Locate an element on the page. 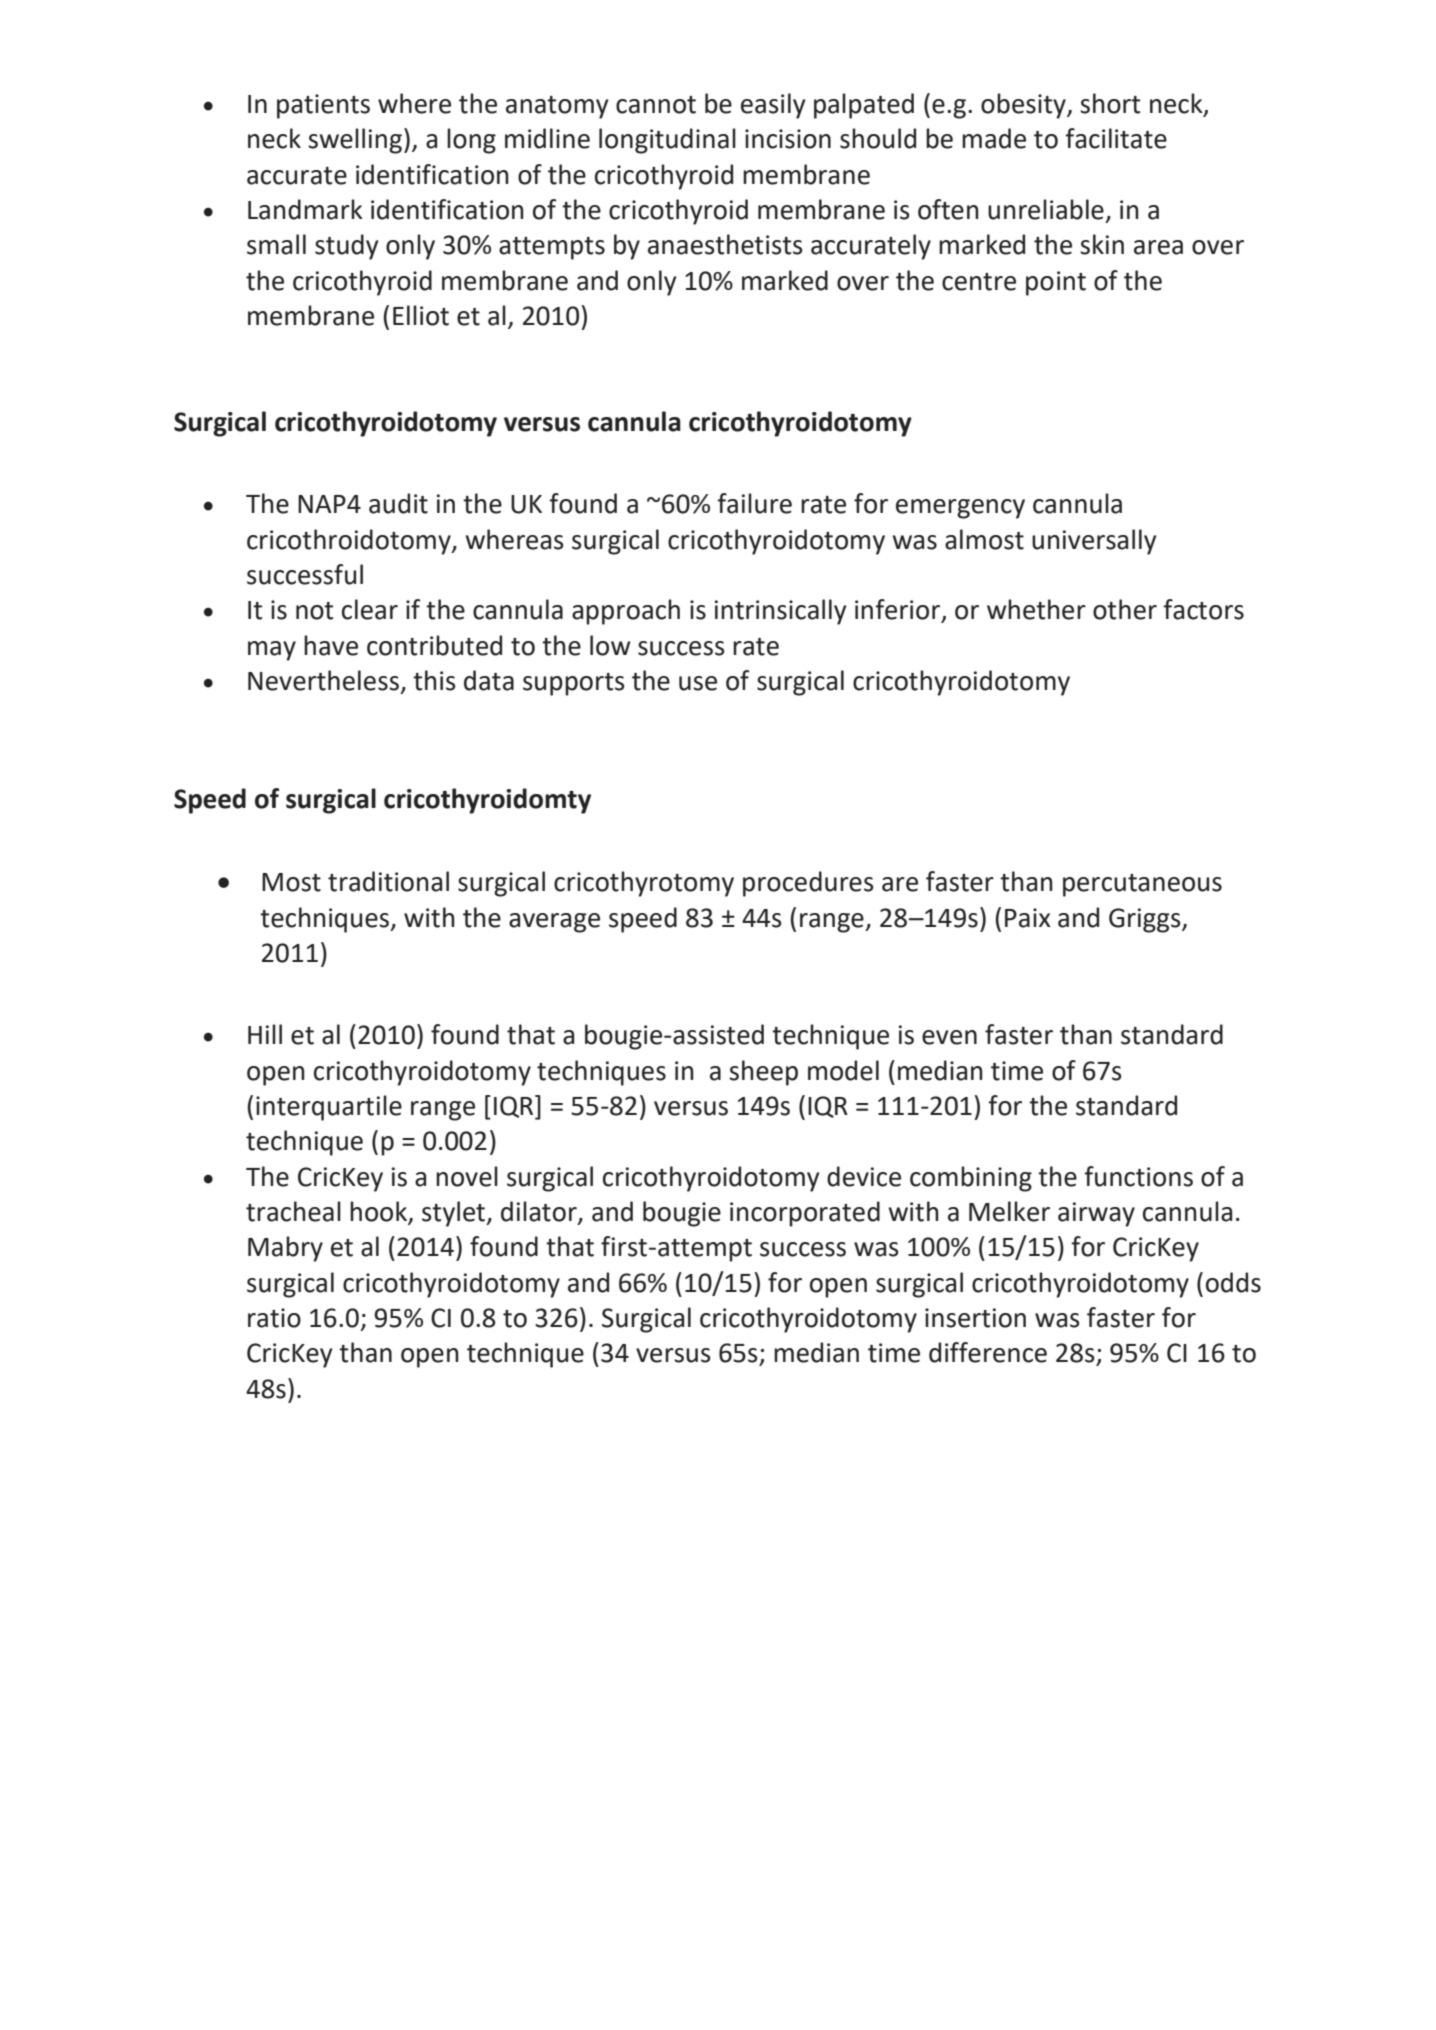 This document has height=2030, width=1436. sheep is located at coordinates (763, 1073).
